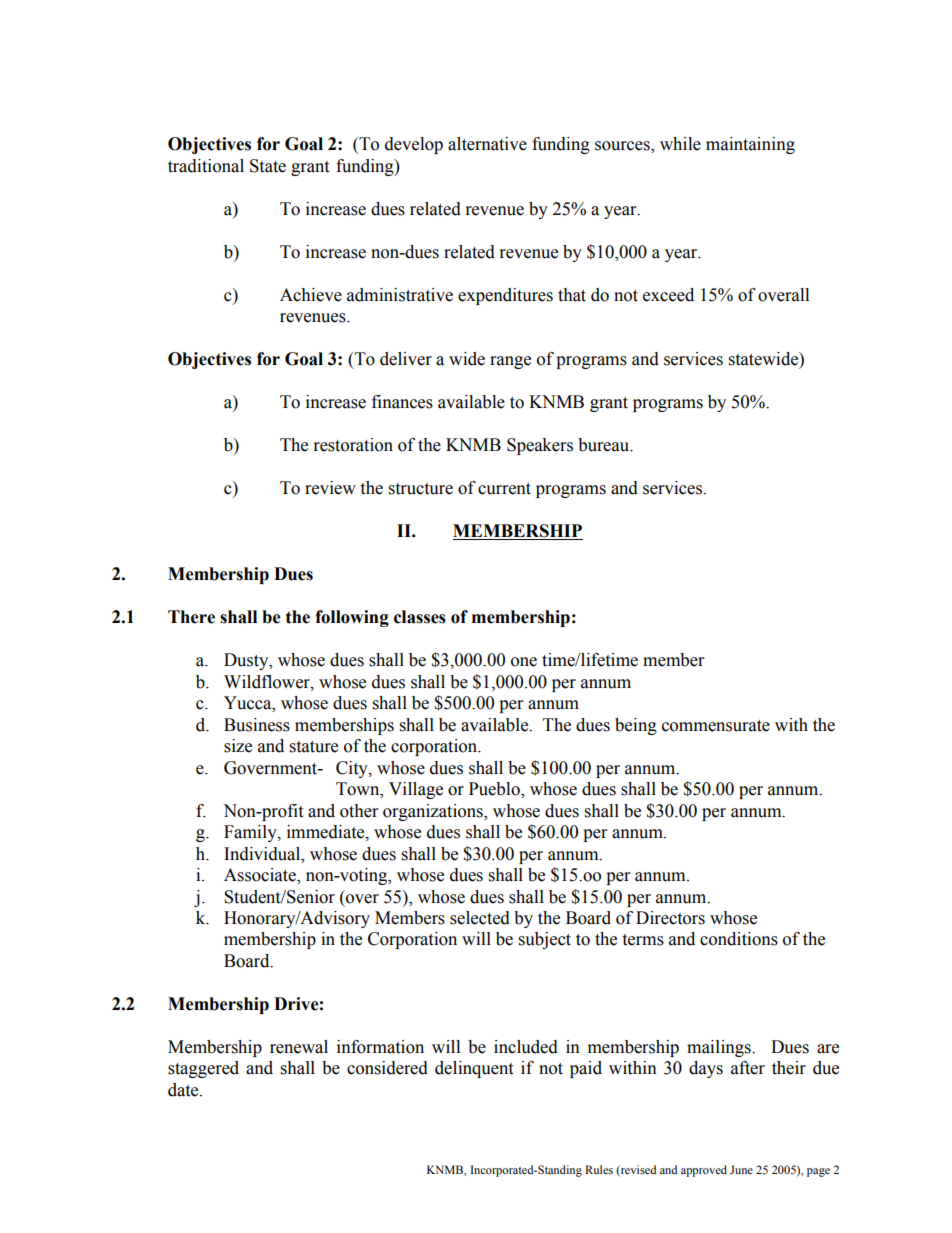 Image resolution: width=952 pixels, height=1233 pixels. Describe the element at coordinates (504, 489) in the screenshot. I see `current` at that location.
